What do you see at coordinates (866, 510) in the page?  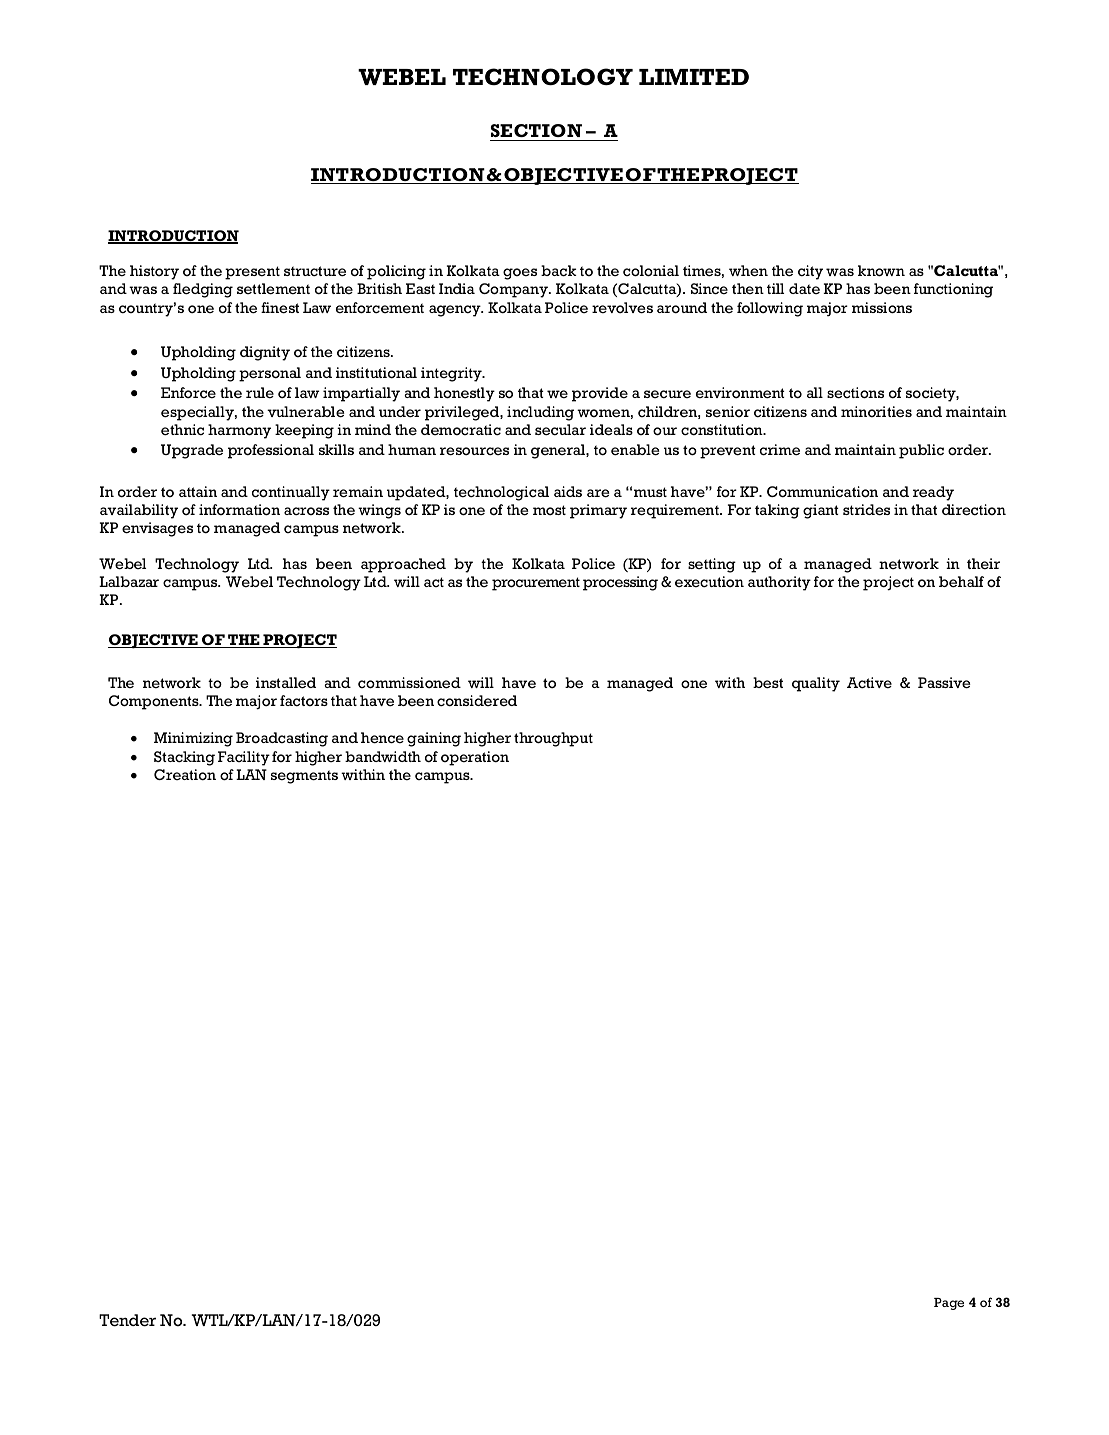 I see `strides` at bounding box center [866, 510].
